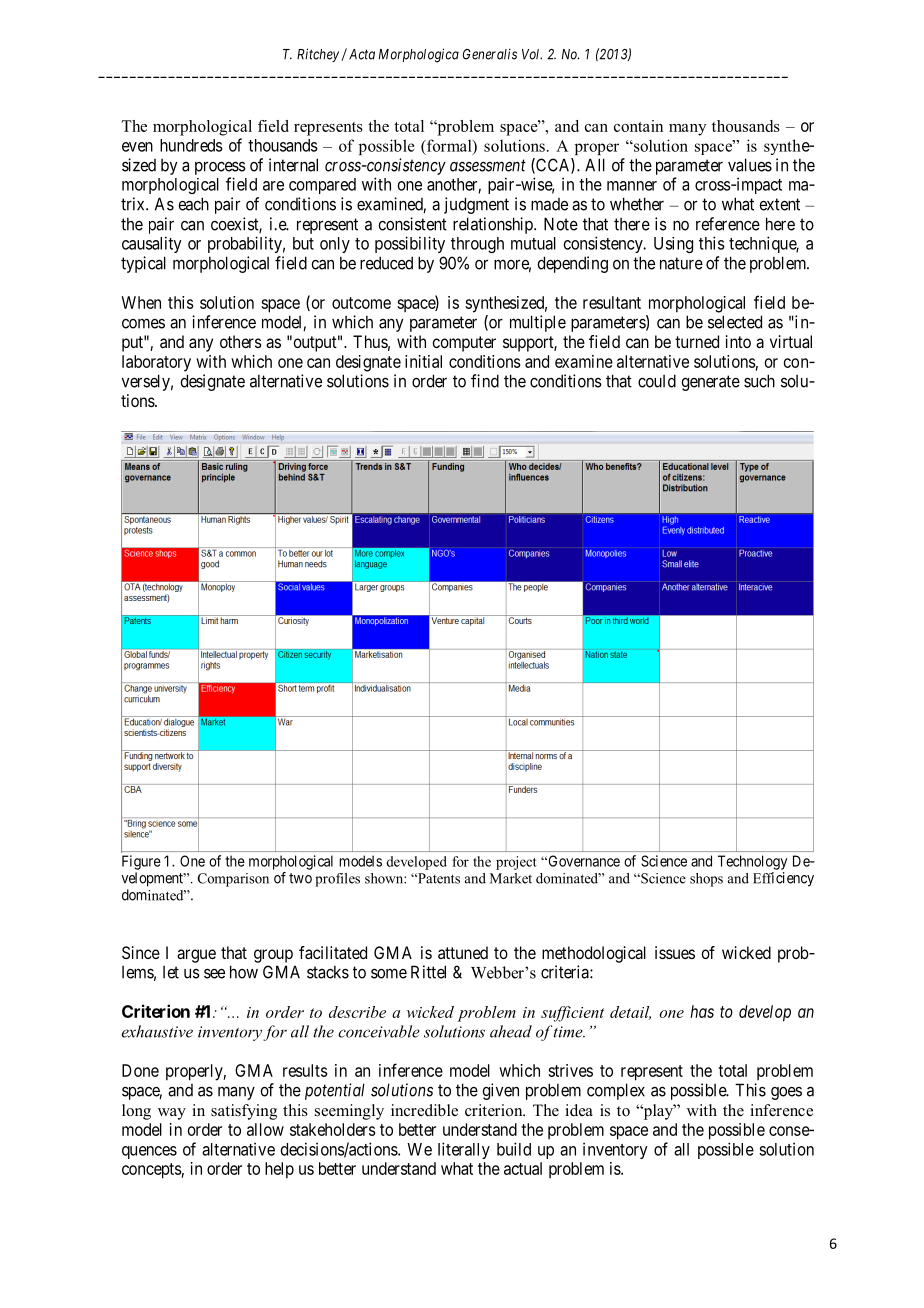 This document has height=1308, width=924. What do you see at coordinates (511, 878) in the document?
I see `Market` at bounding box center [511, 878].
